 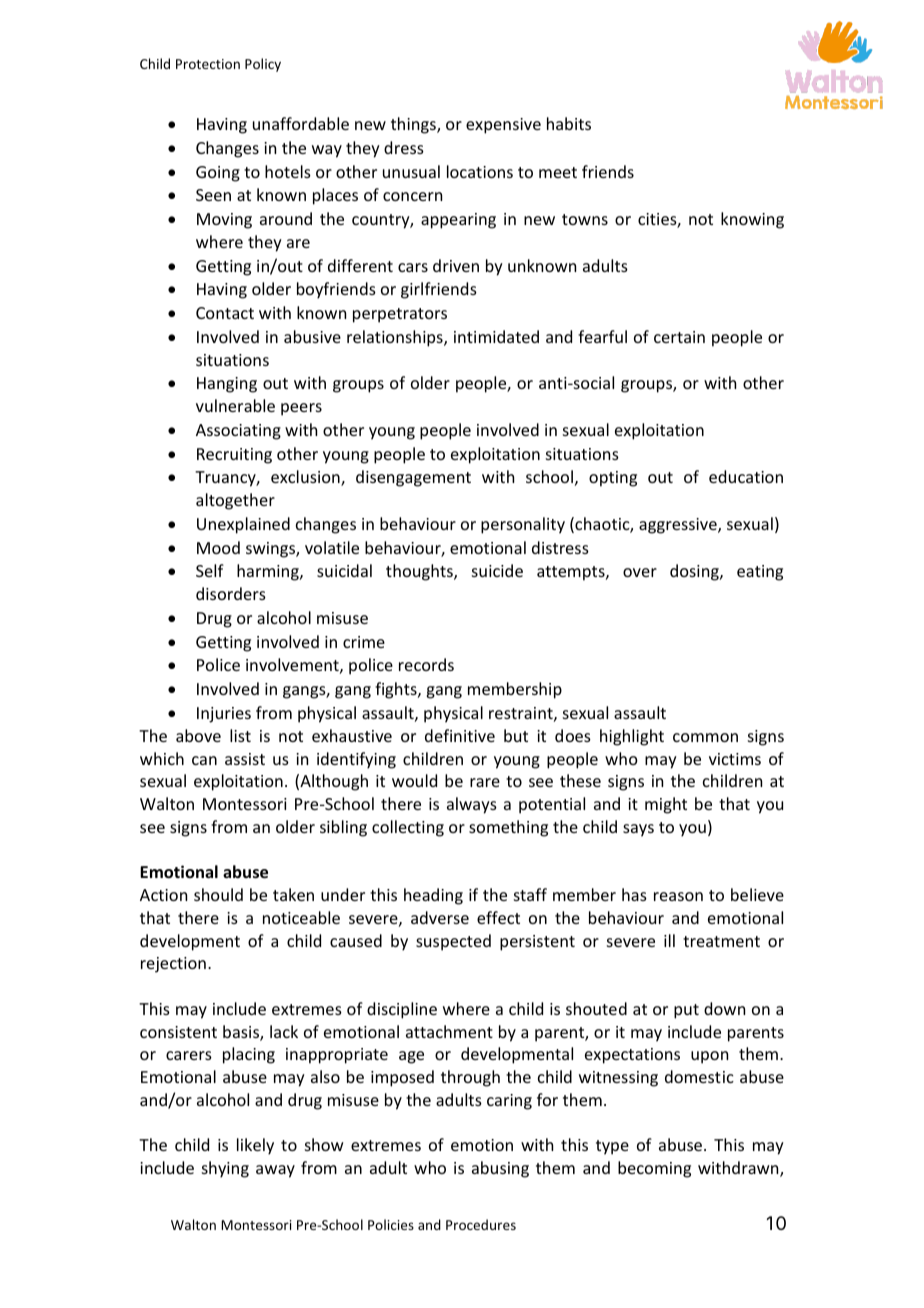 What do you see at coordinates (695, 572) in the page?
I see `dosing` at bounding box center [695, 572].
